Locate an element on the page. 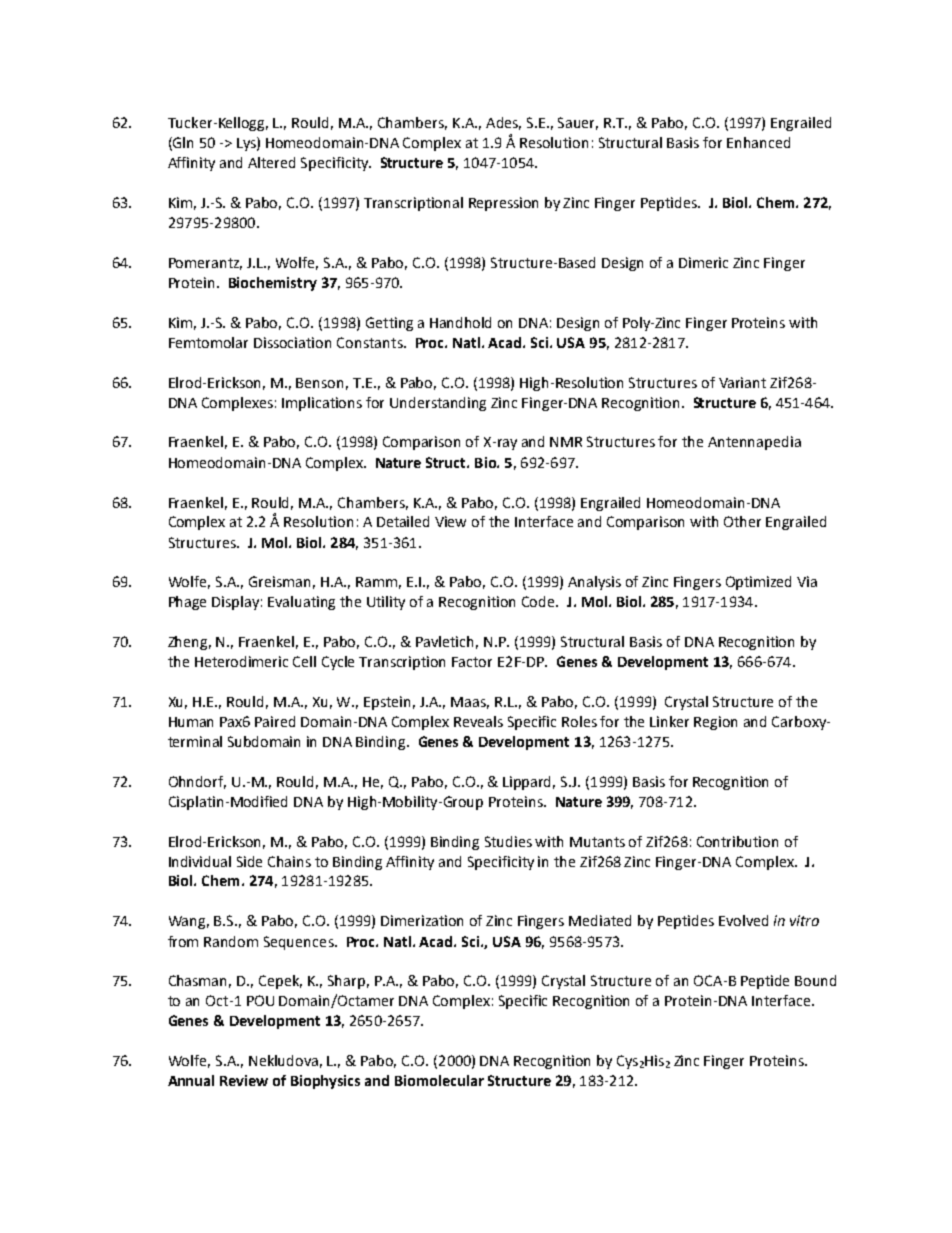  Altered is located at coordinates (271, 162).
